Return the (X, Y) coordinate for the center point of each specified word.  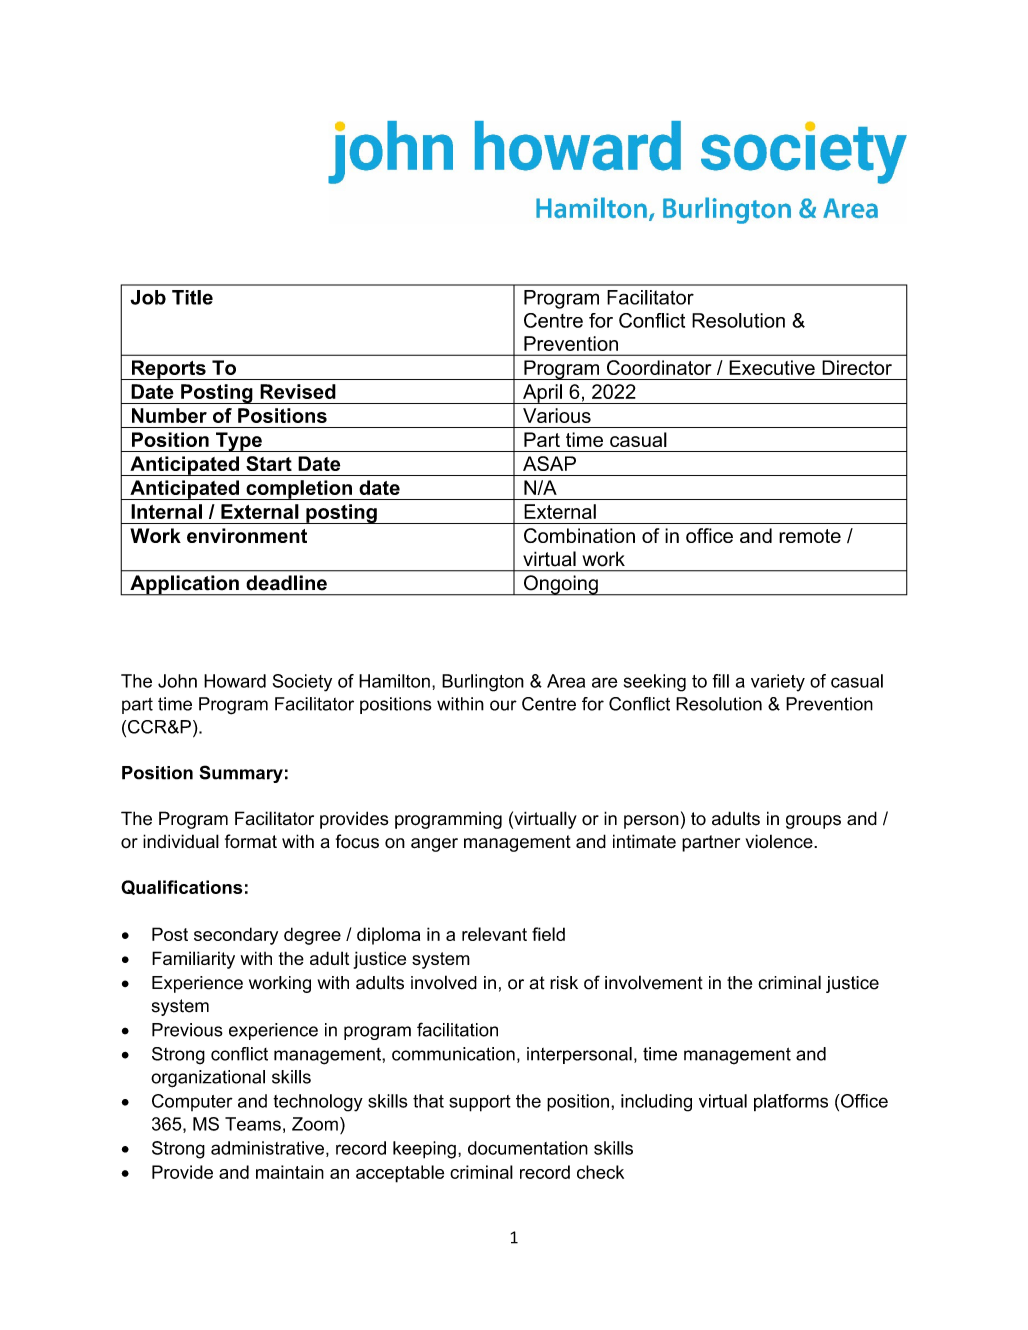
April (542, 394)
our (503, 705)
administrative (267, 1148)
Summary (241, 774)
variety (778, 683)
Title (192, 297)
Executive (772, 367)
